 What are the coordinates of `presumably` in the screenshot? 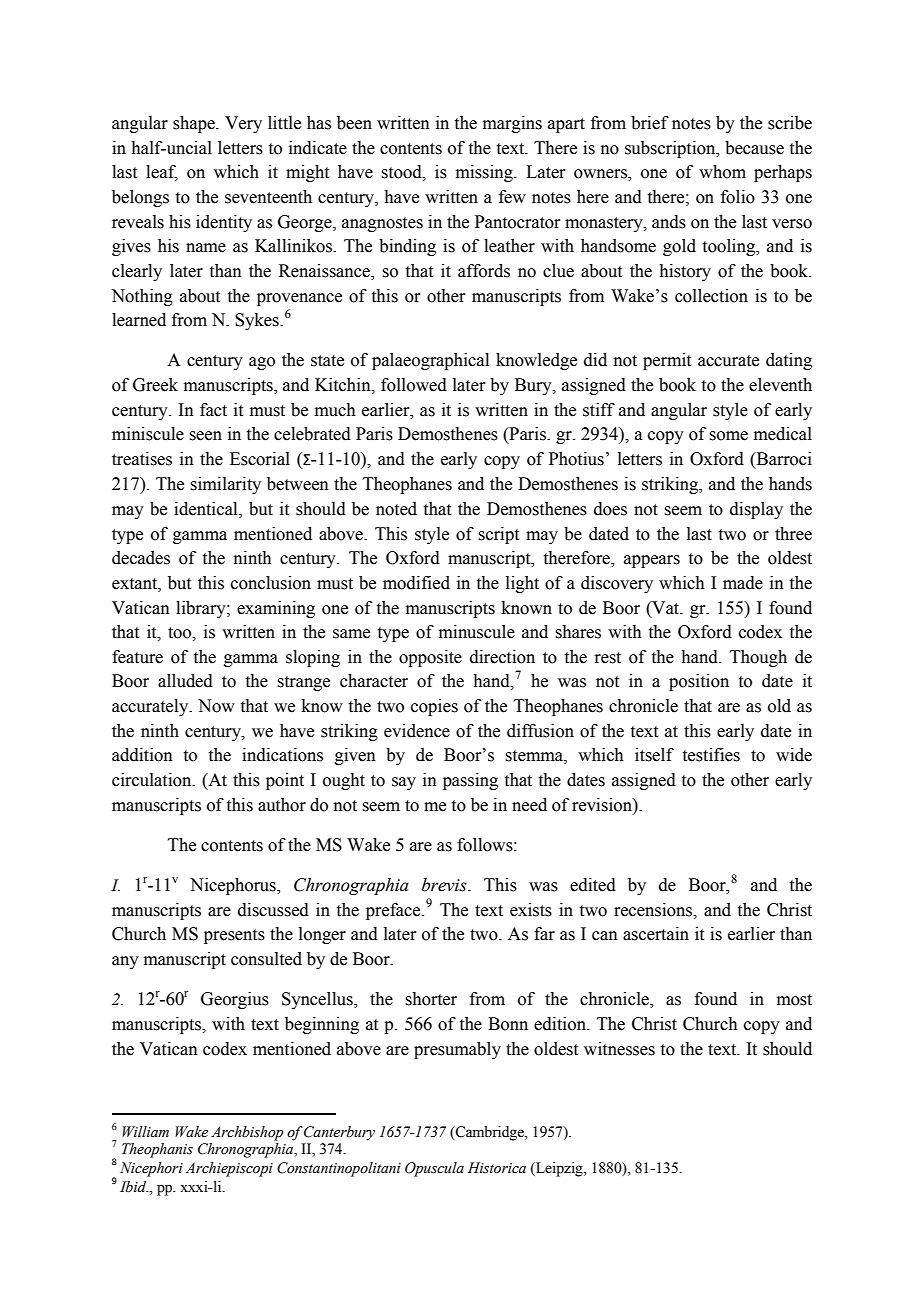 It's located at (457, 1050).
